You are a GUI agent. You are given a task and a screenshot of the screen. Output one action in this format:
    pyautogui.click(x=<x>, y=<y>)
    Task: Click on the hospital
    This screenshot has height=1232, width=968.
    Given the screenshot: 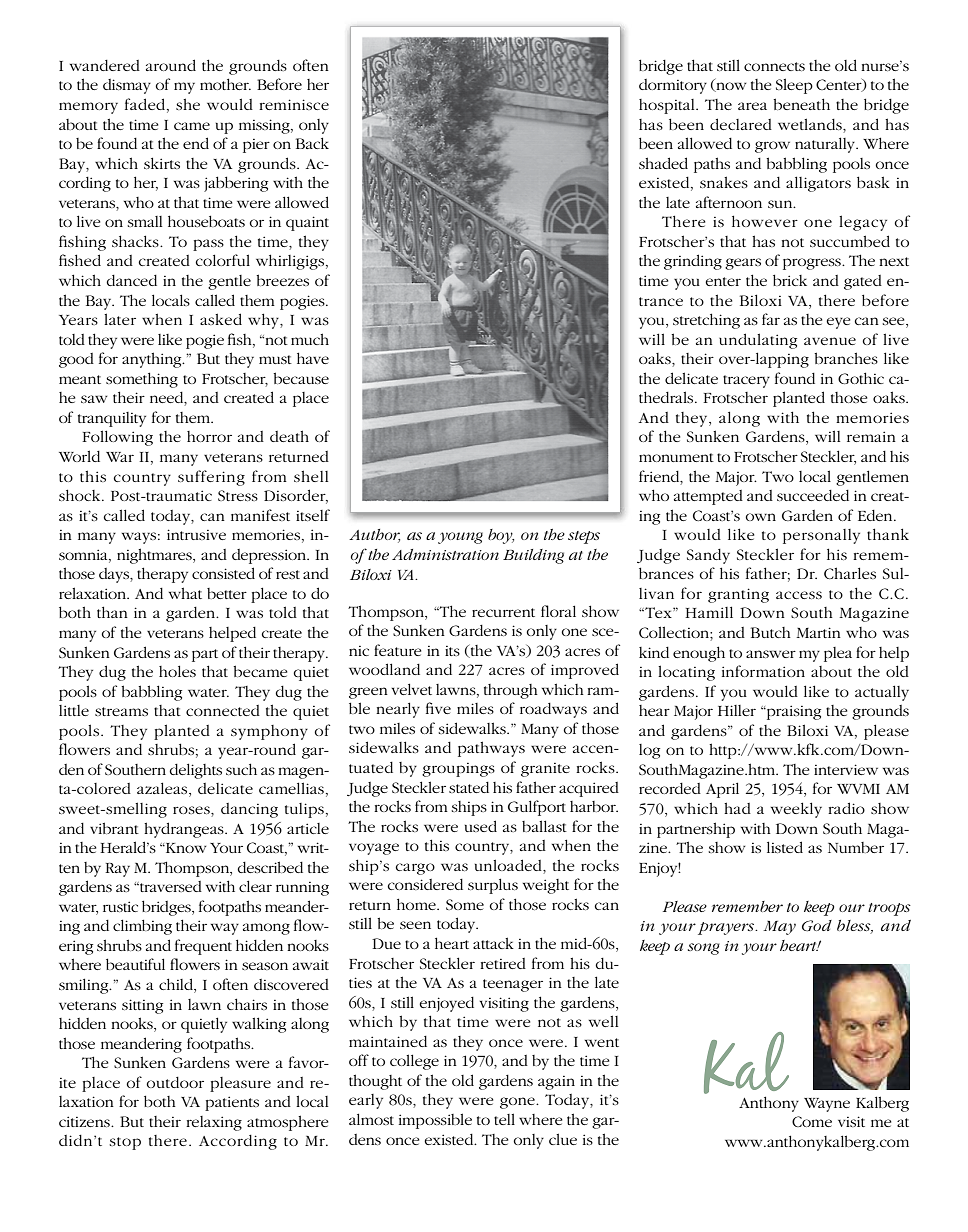 What is the action you would take?
    pyautogui.click(x=668, y=106)
